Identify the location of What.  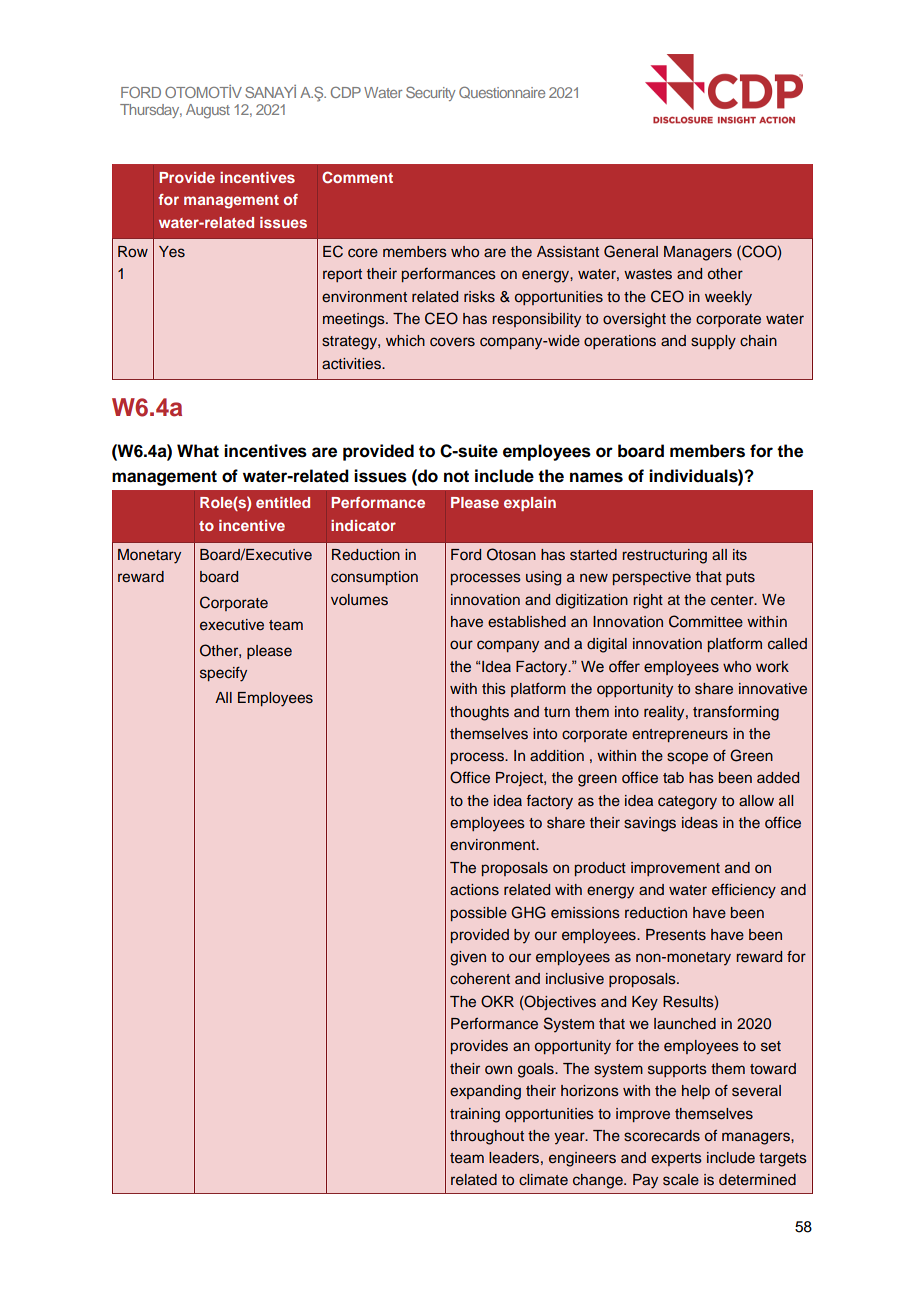
(198, 451).
